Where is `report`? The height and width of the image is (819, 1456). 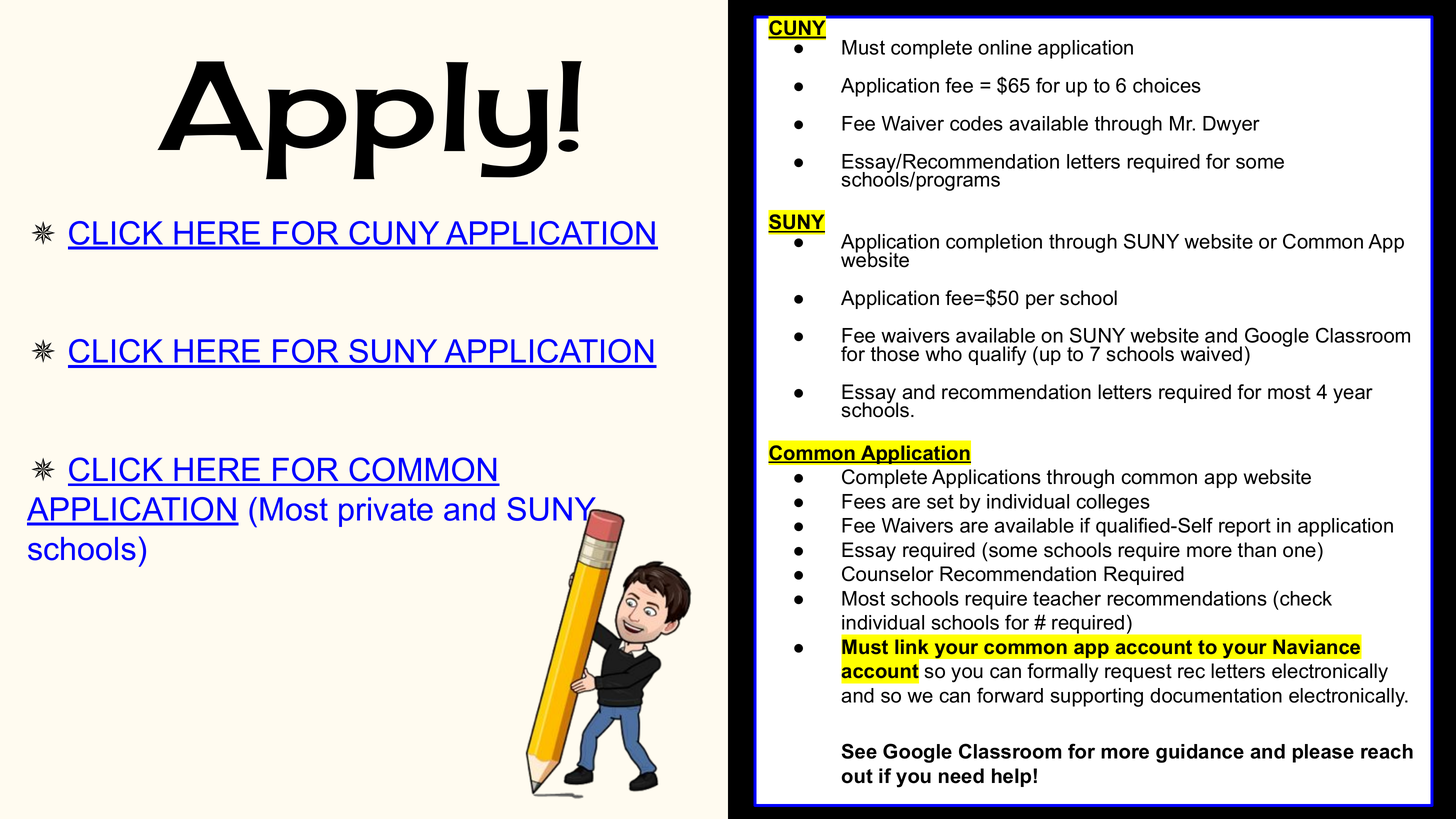
report is located at coordinates (1245, 527).
